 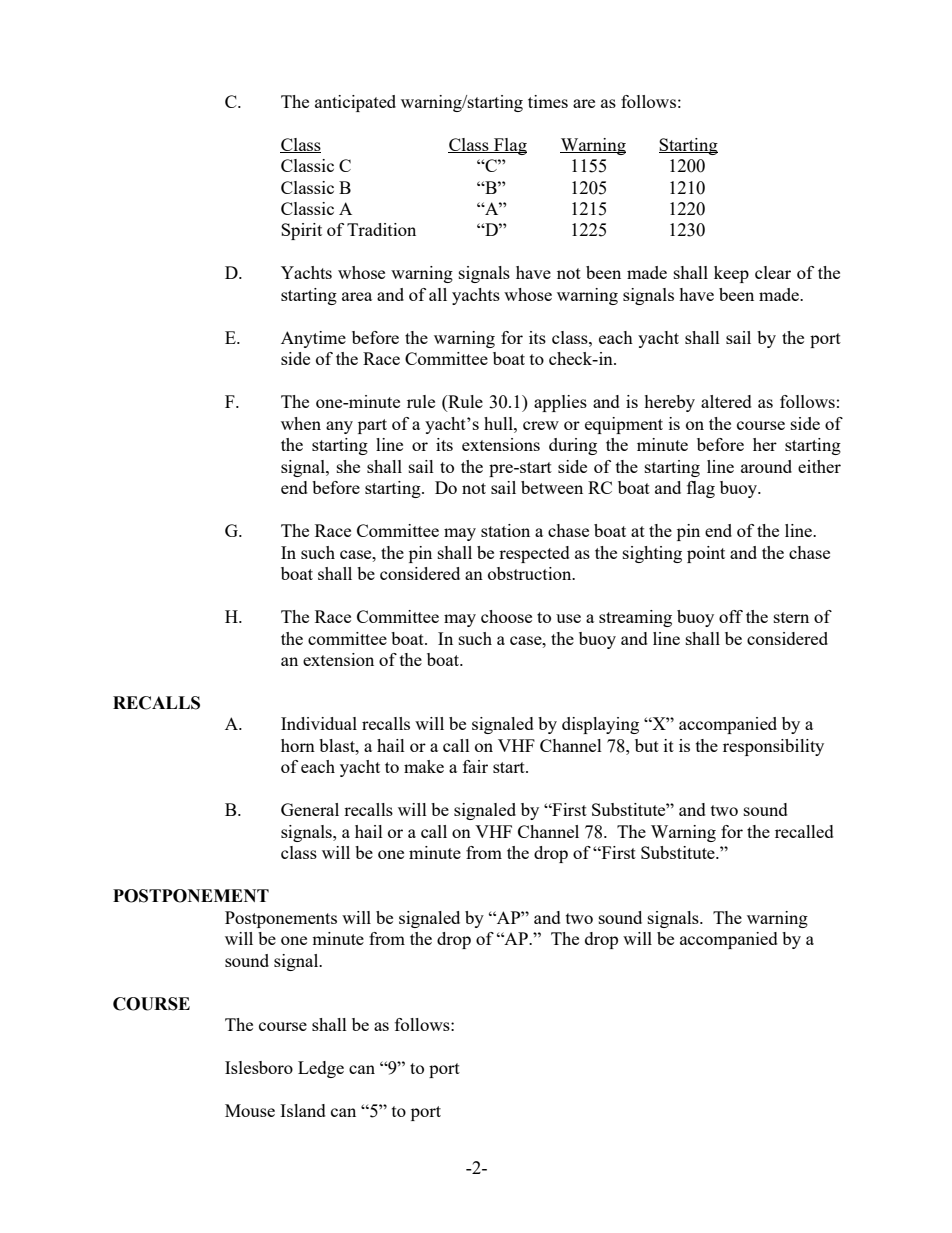 I want to click on anticipated, so click(x=355, y=103).
